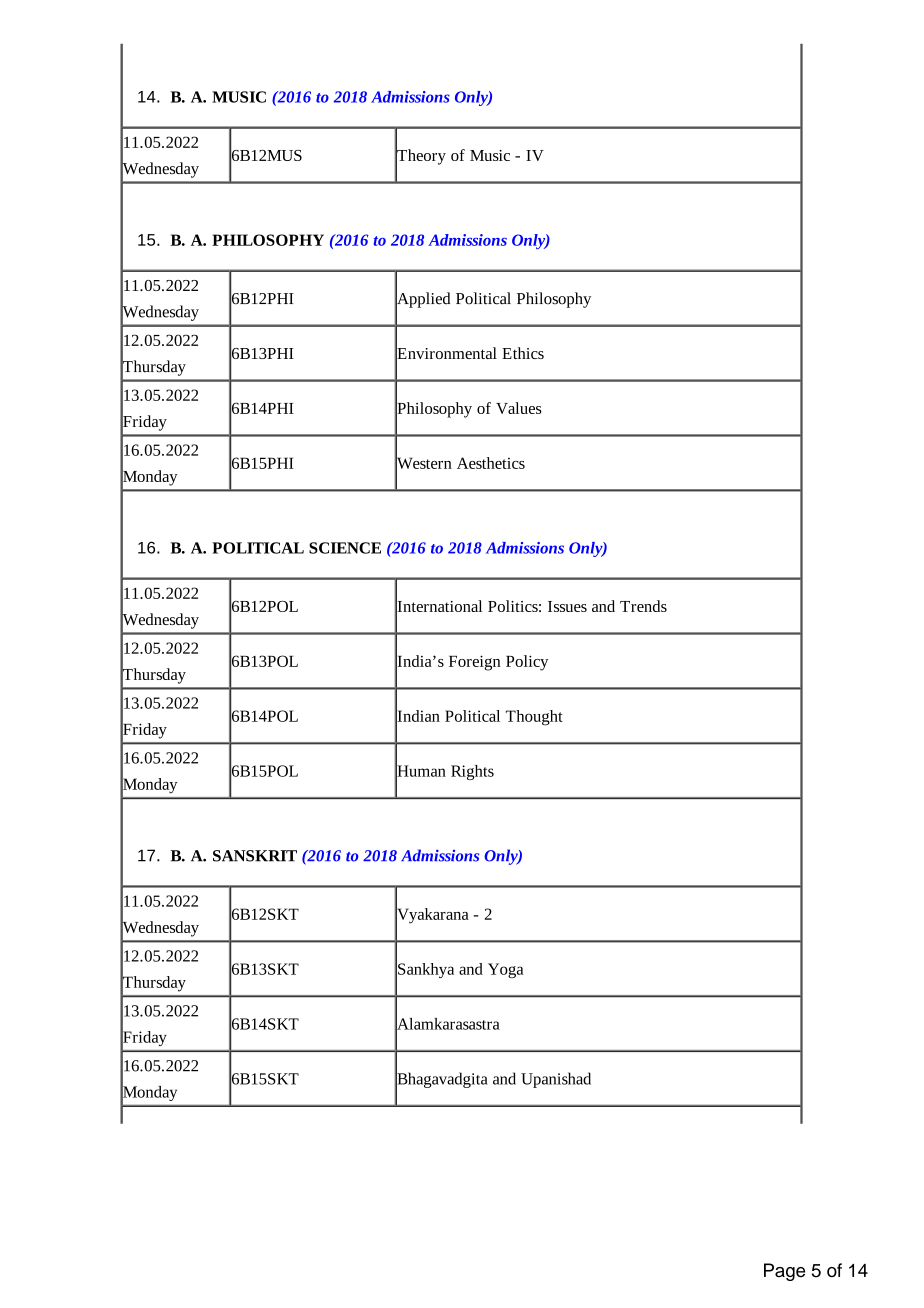  I want to click on SCIENCE, so click(345, 548).
